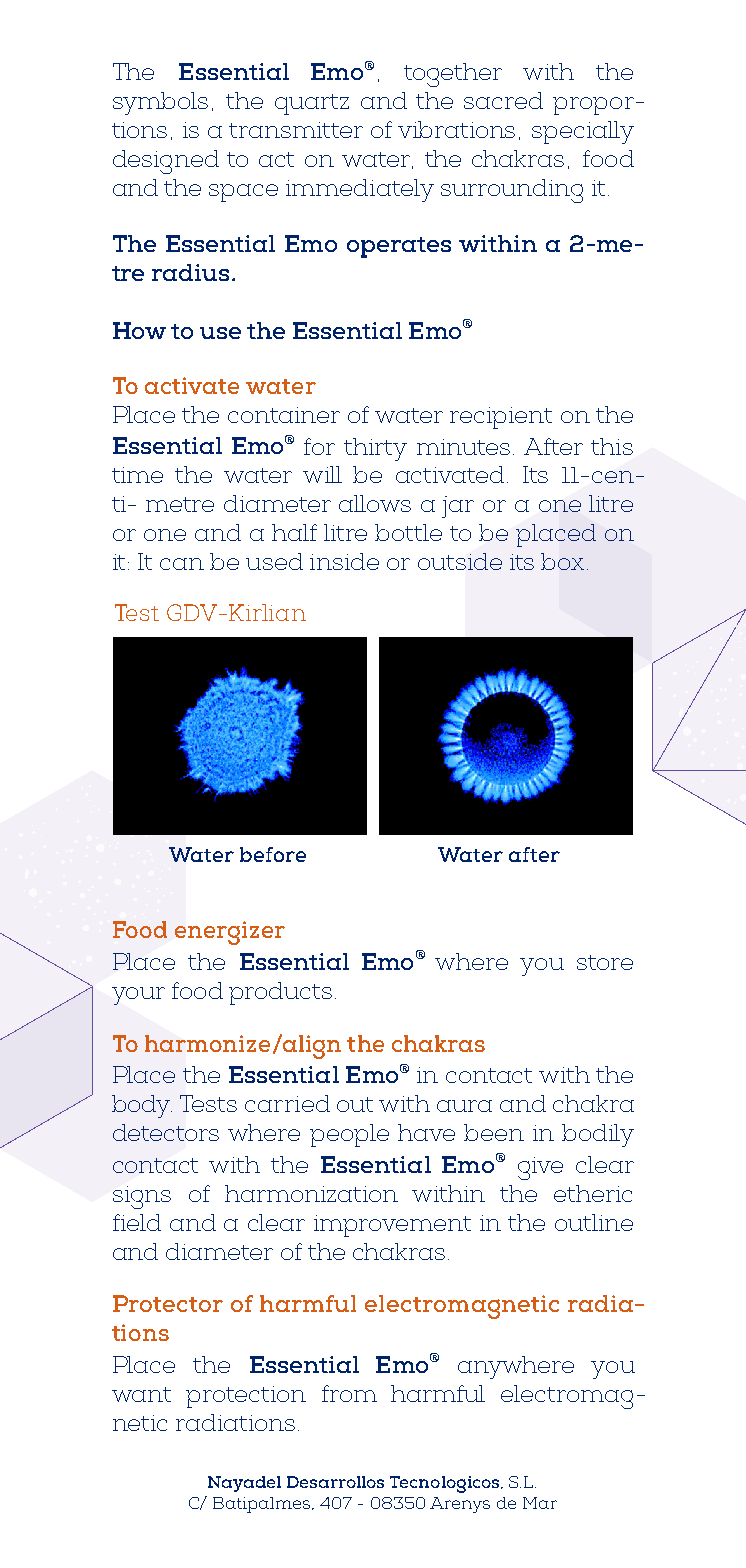  I want to click on Mar, so click(540, 1503).
